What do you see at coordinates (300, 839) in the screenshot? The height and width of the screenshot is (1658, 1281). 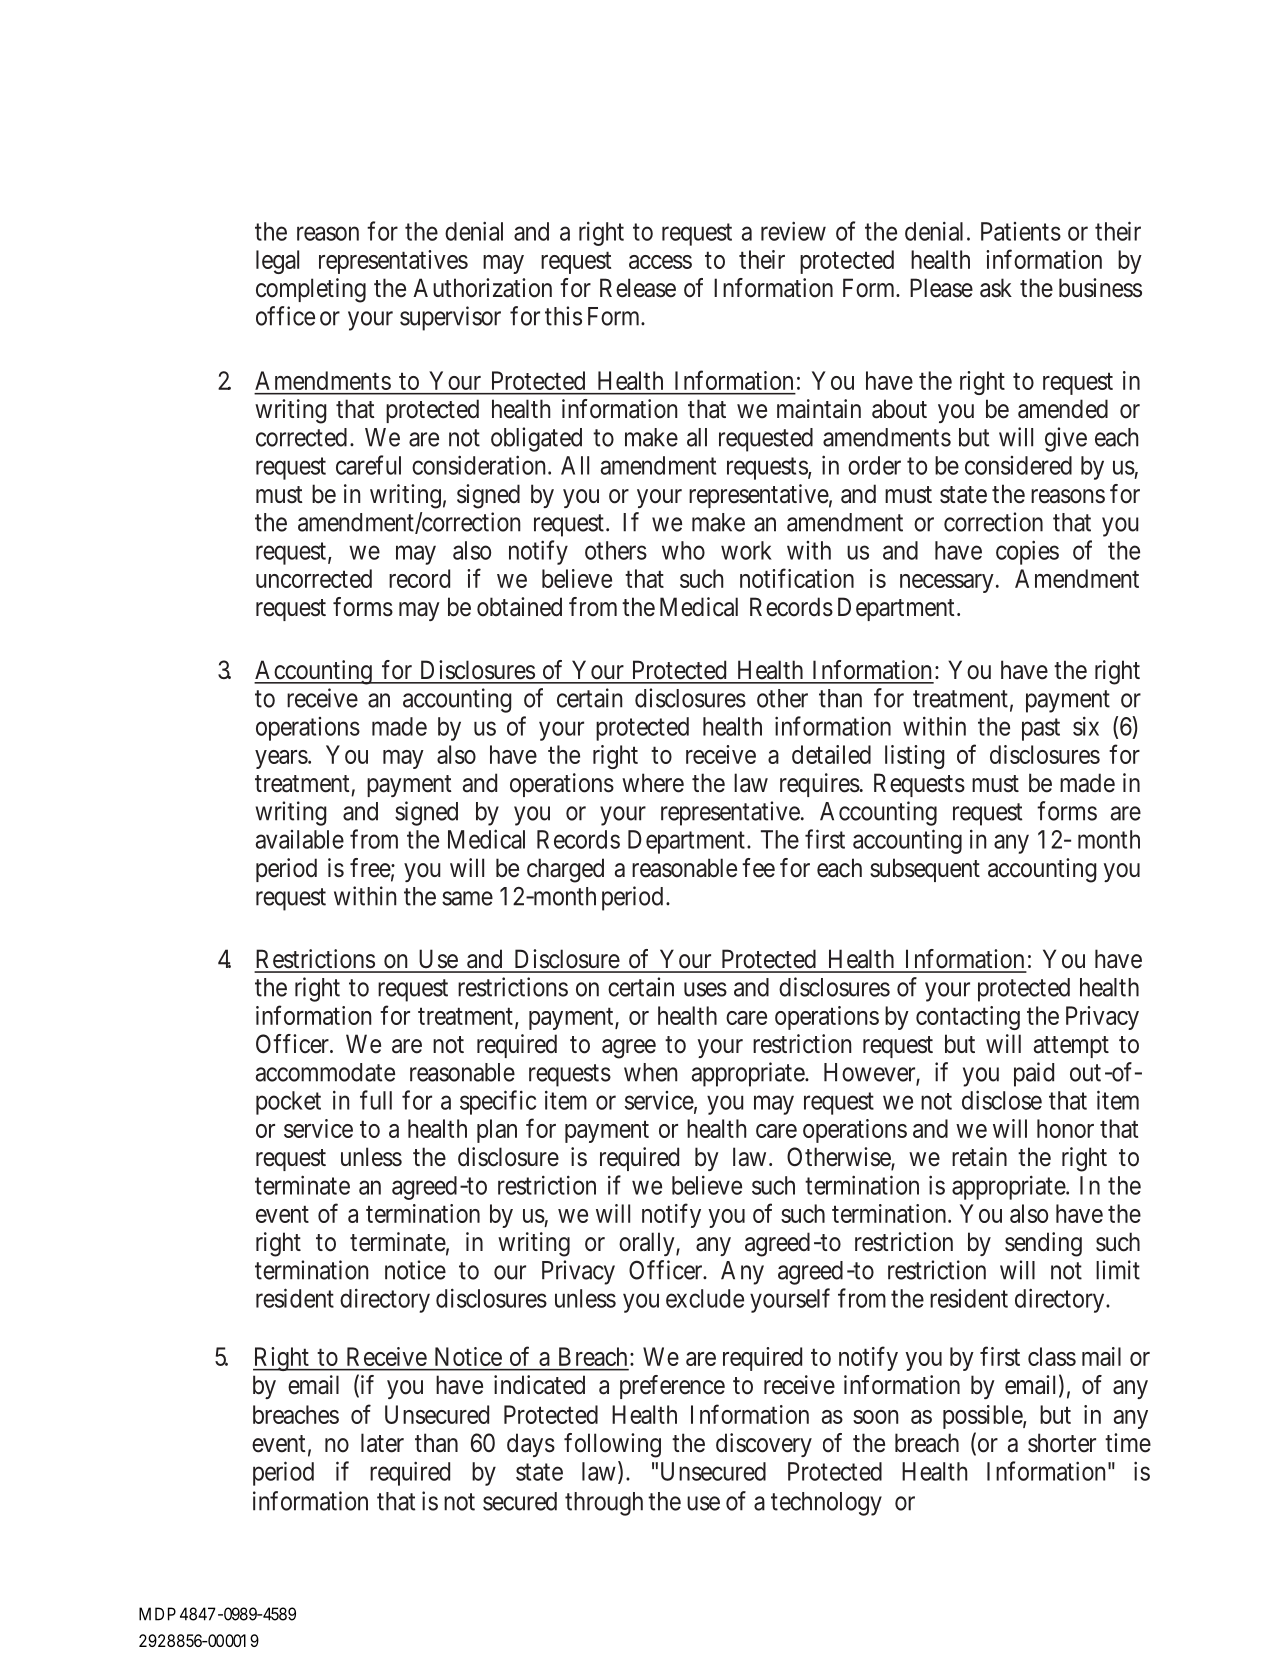 I see `available` at bounding box center [300, 839].
